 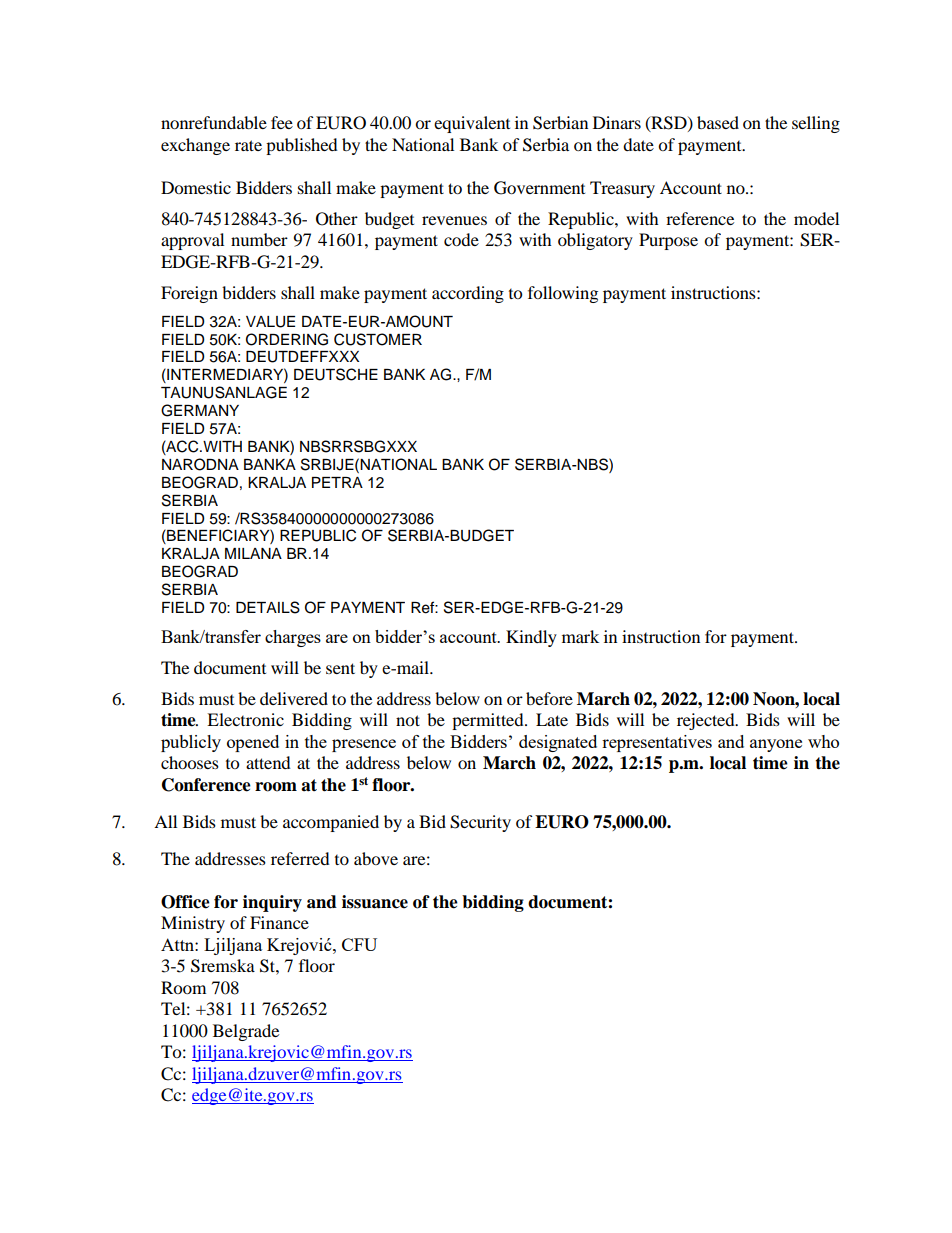 I want to click on based, so click(x=718, y=122).
